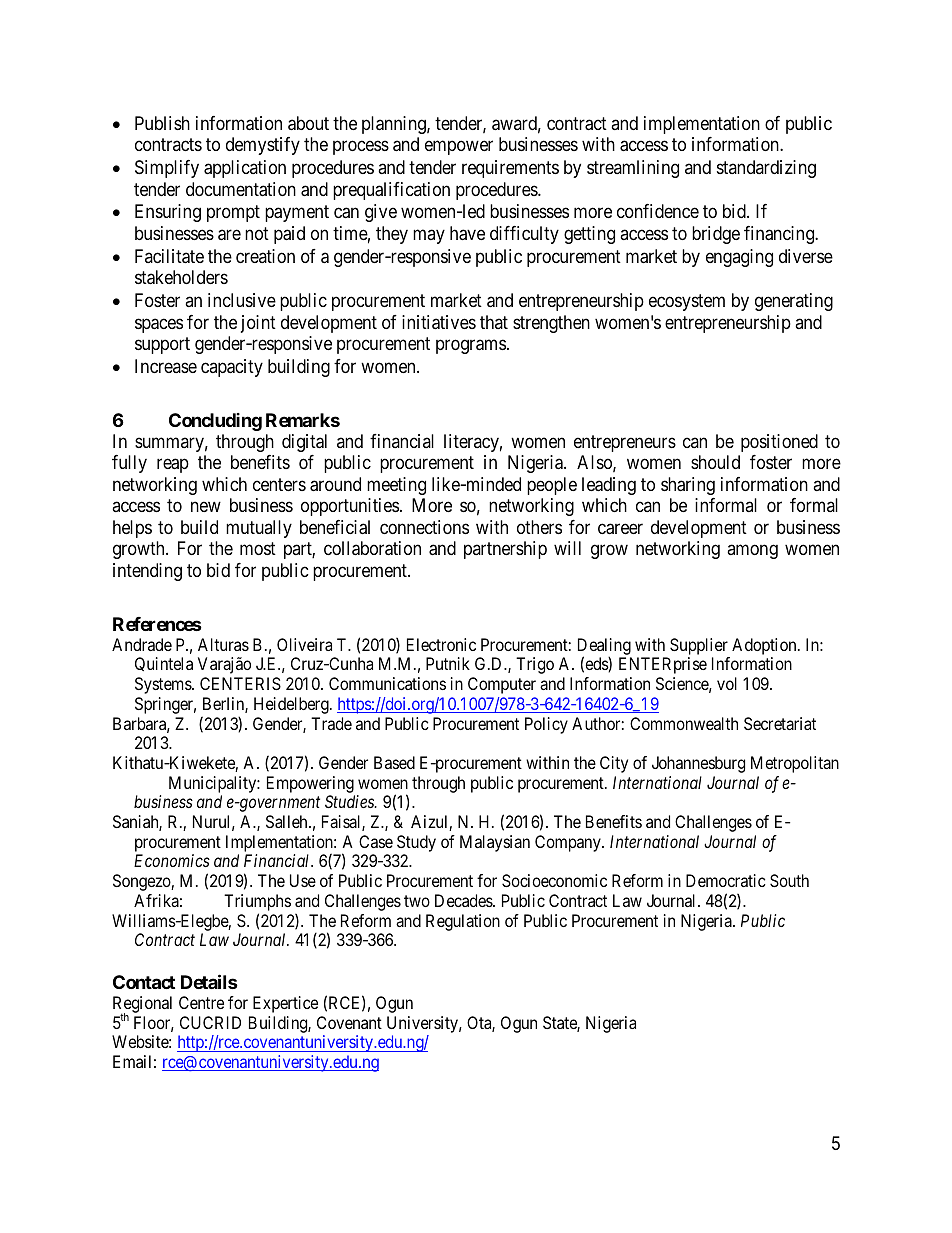 This page has height=1233, width=952. I want to click on most, so click(258, 549).
